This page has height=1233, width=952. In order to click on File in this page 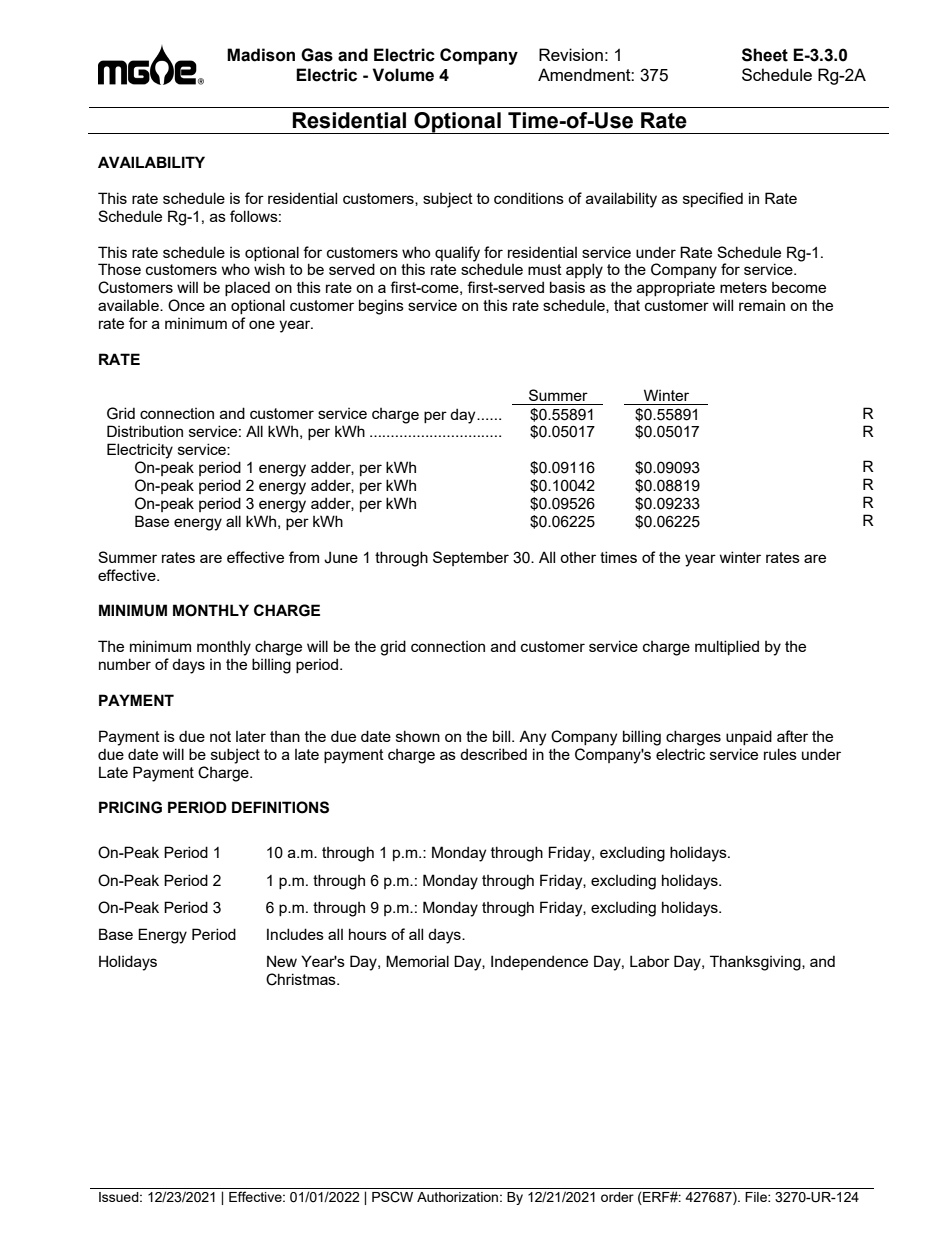, I will do `click(757, 1197)`.
